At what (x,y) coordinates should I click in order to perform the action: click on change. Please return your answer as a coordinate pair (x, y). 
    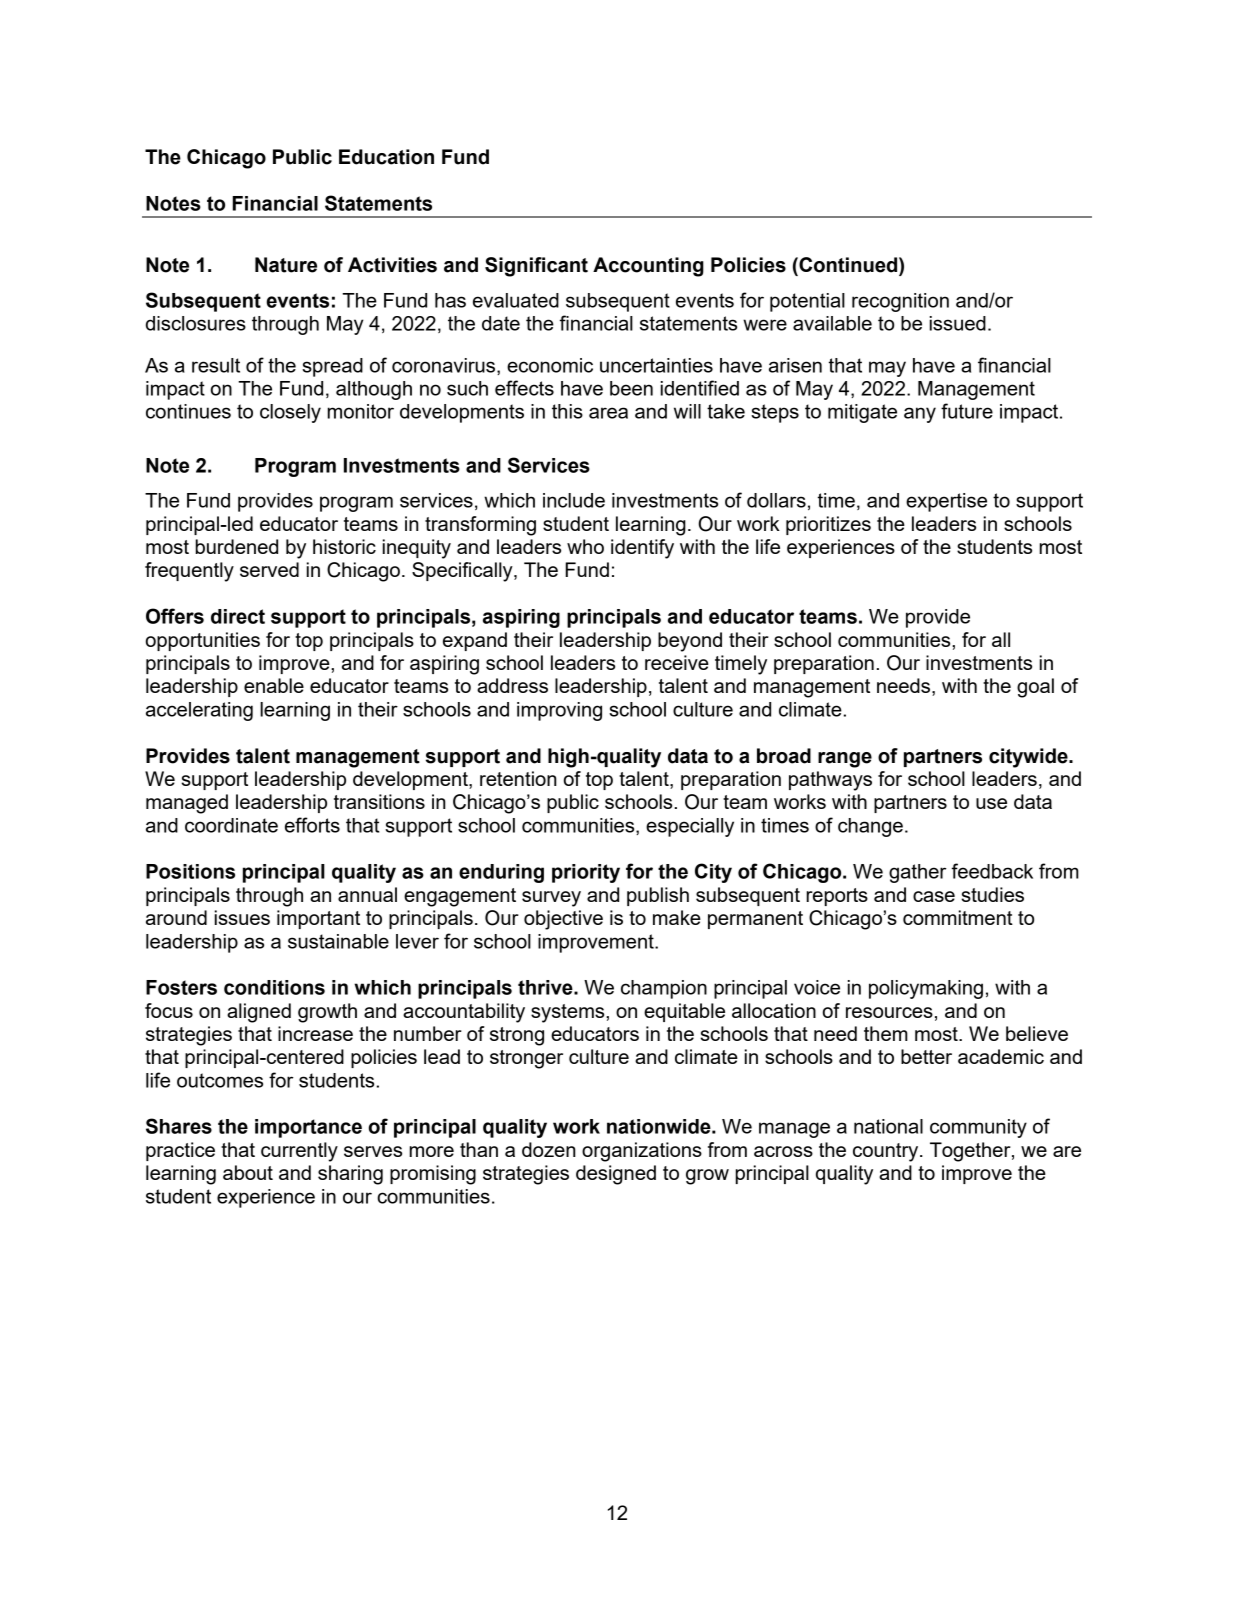
    Looking at the image, I should click on (870, 827).
